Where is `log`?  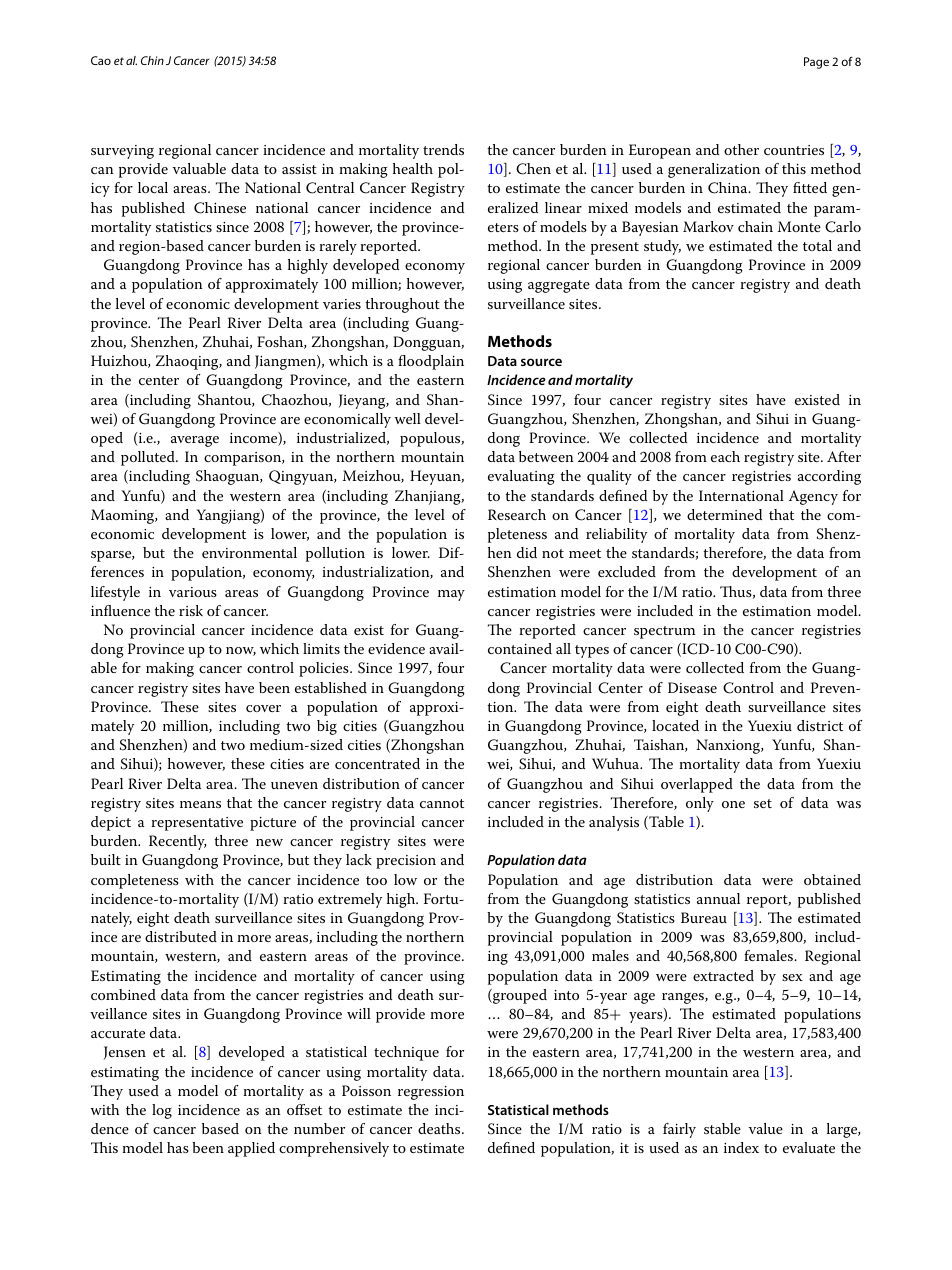
log is located at coordinates (162, 1111).
